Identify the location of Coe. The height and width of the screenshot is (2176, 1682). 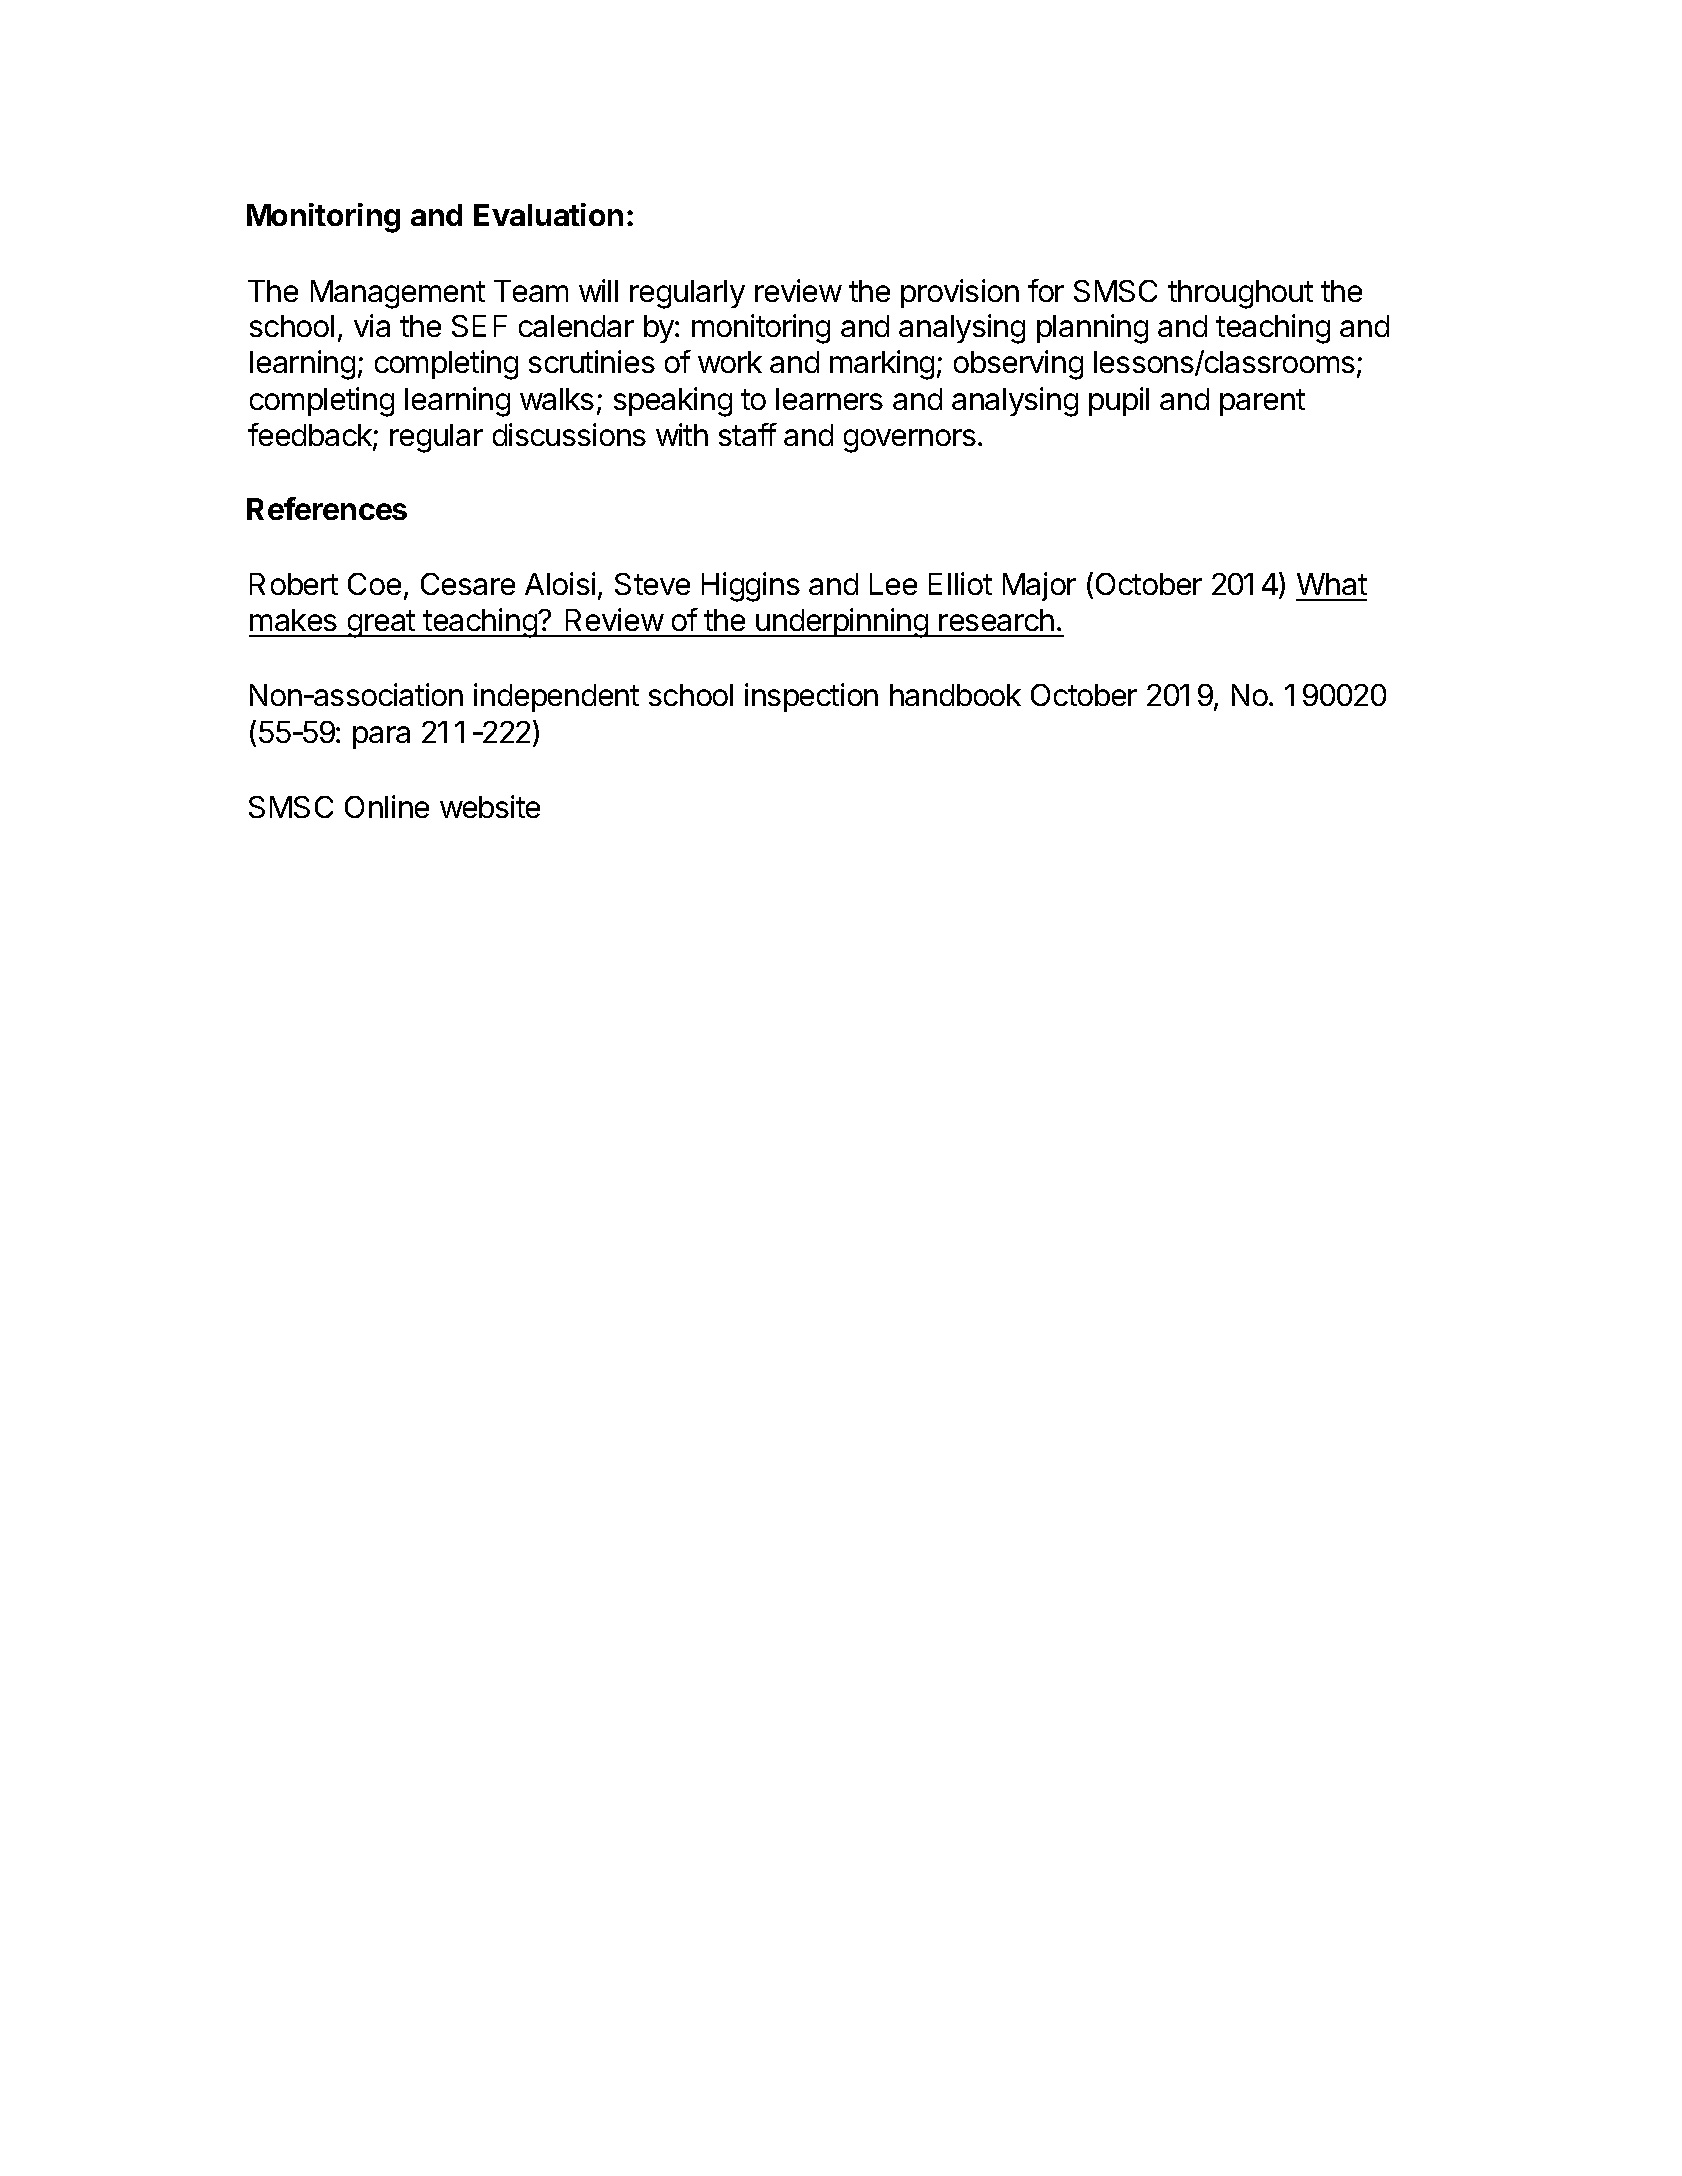
(374, 584).
